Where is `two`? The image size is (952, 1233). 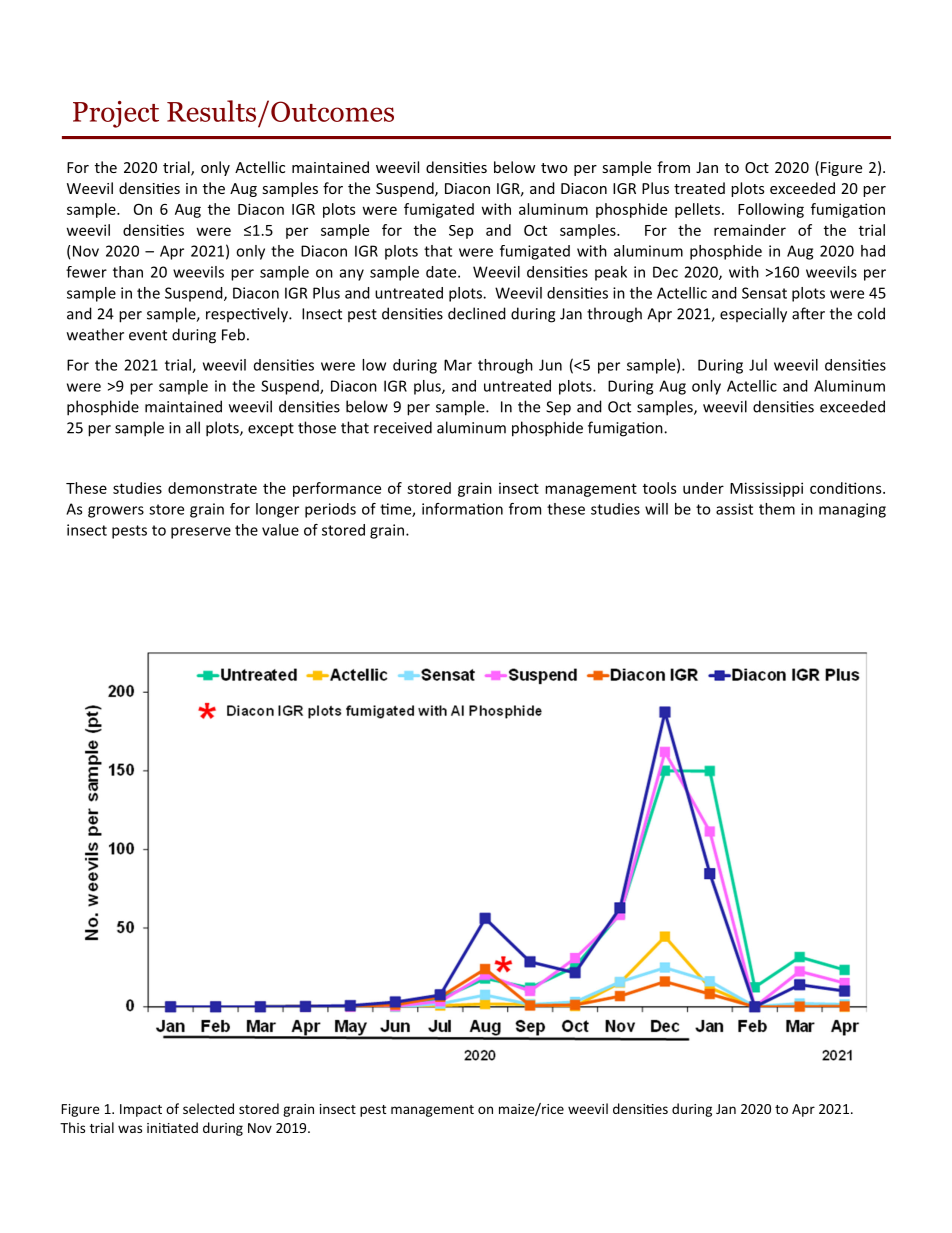 two is located at coordinates (554, 168).
